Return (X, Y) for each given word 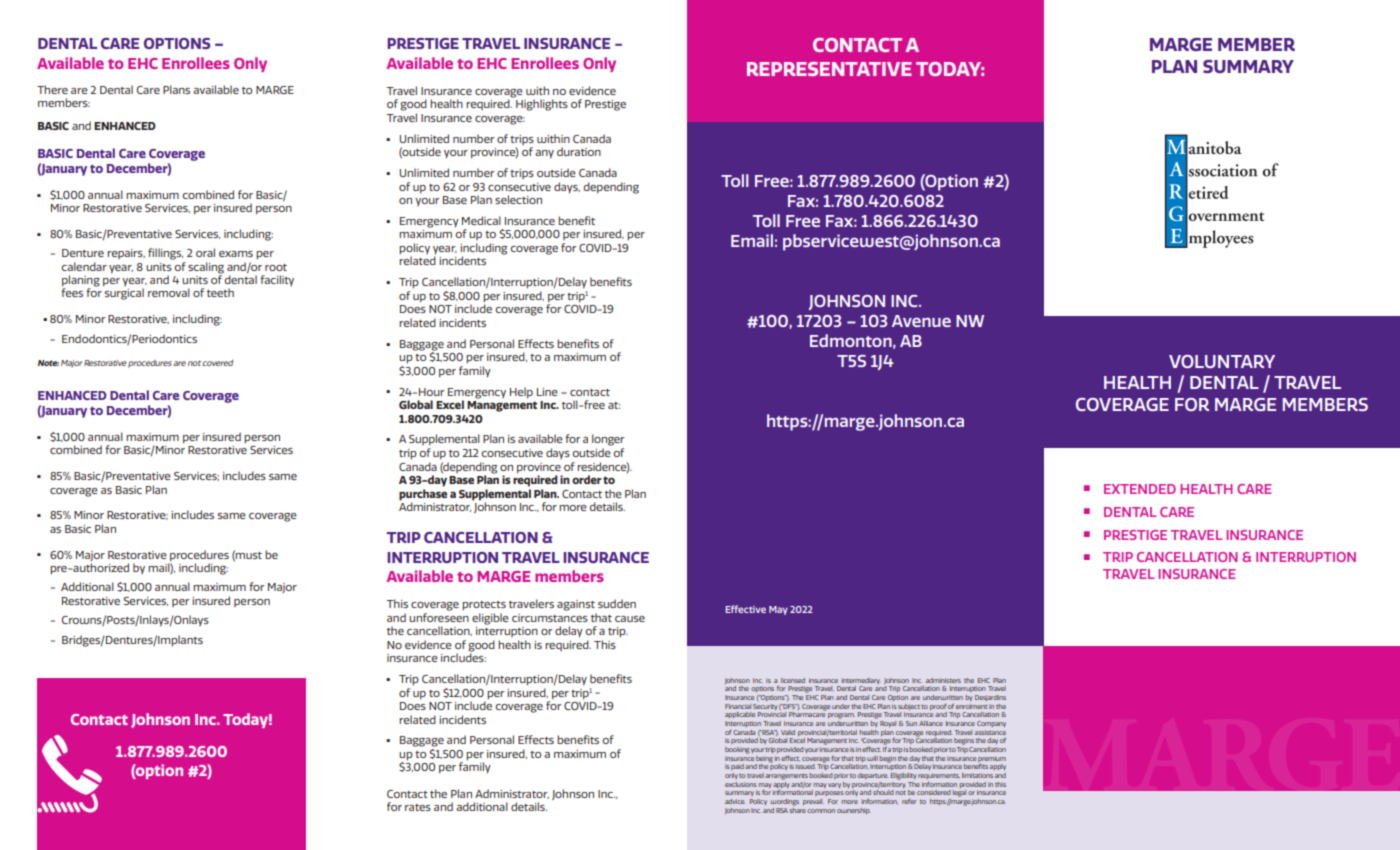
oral (205, 252)
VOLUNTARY (1222, 361)
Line (547, 392)
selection (518, 199)
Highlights (541, 104)
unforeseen (439, 616)
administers (943, 680)
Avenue (921, 321)
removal (169, 292)
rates (418, 807)
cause (630, 619)
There (52, 89)
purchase (423, 495)
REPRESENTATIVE (829, 69)
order (587, 479)
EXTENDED (1140, 489)
